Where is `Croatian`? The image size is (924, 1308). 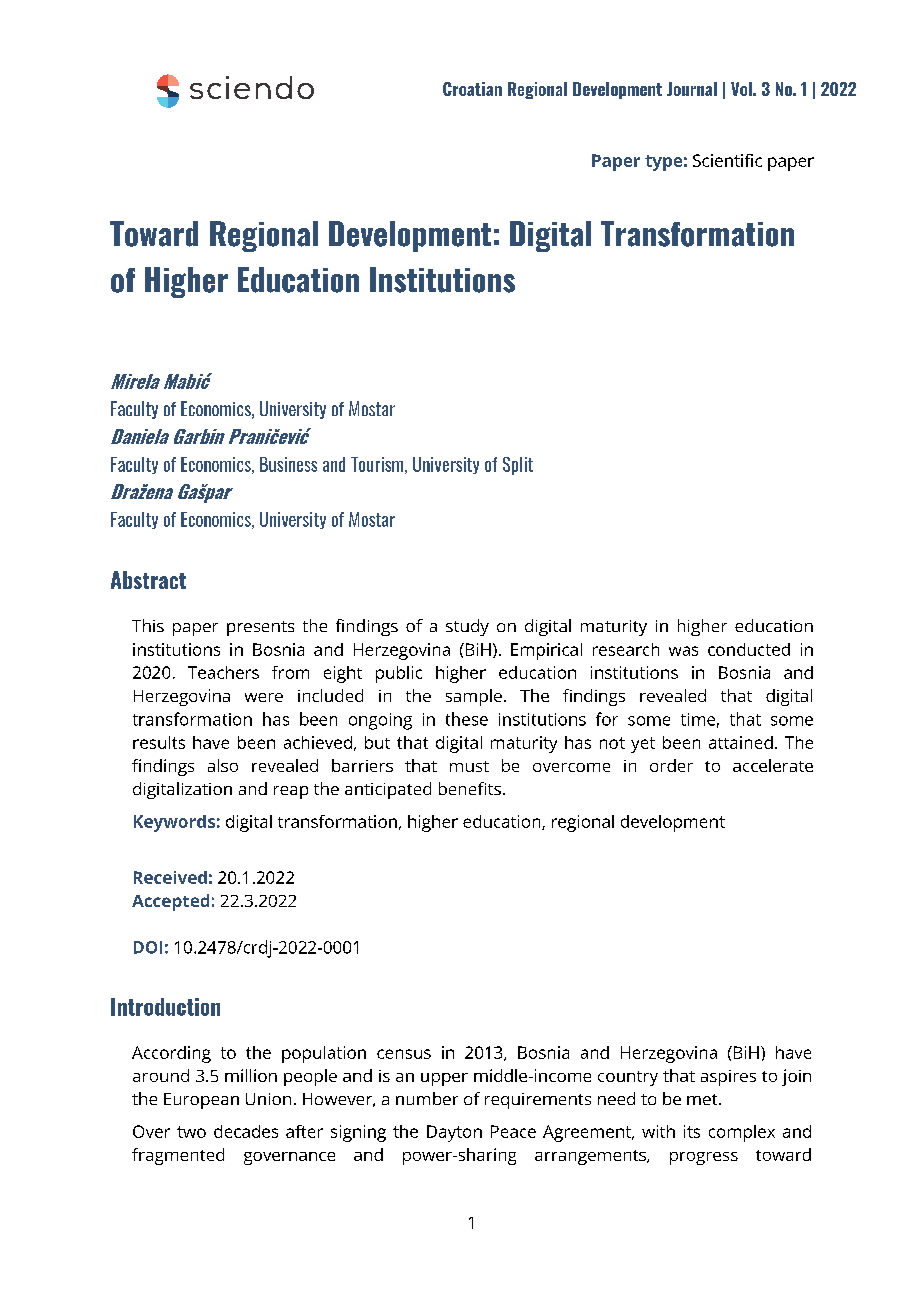 Croatian is located at coordinates (472, 89).
